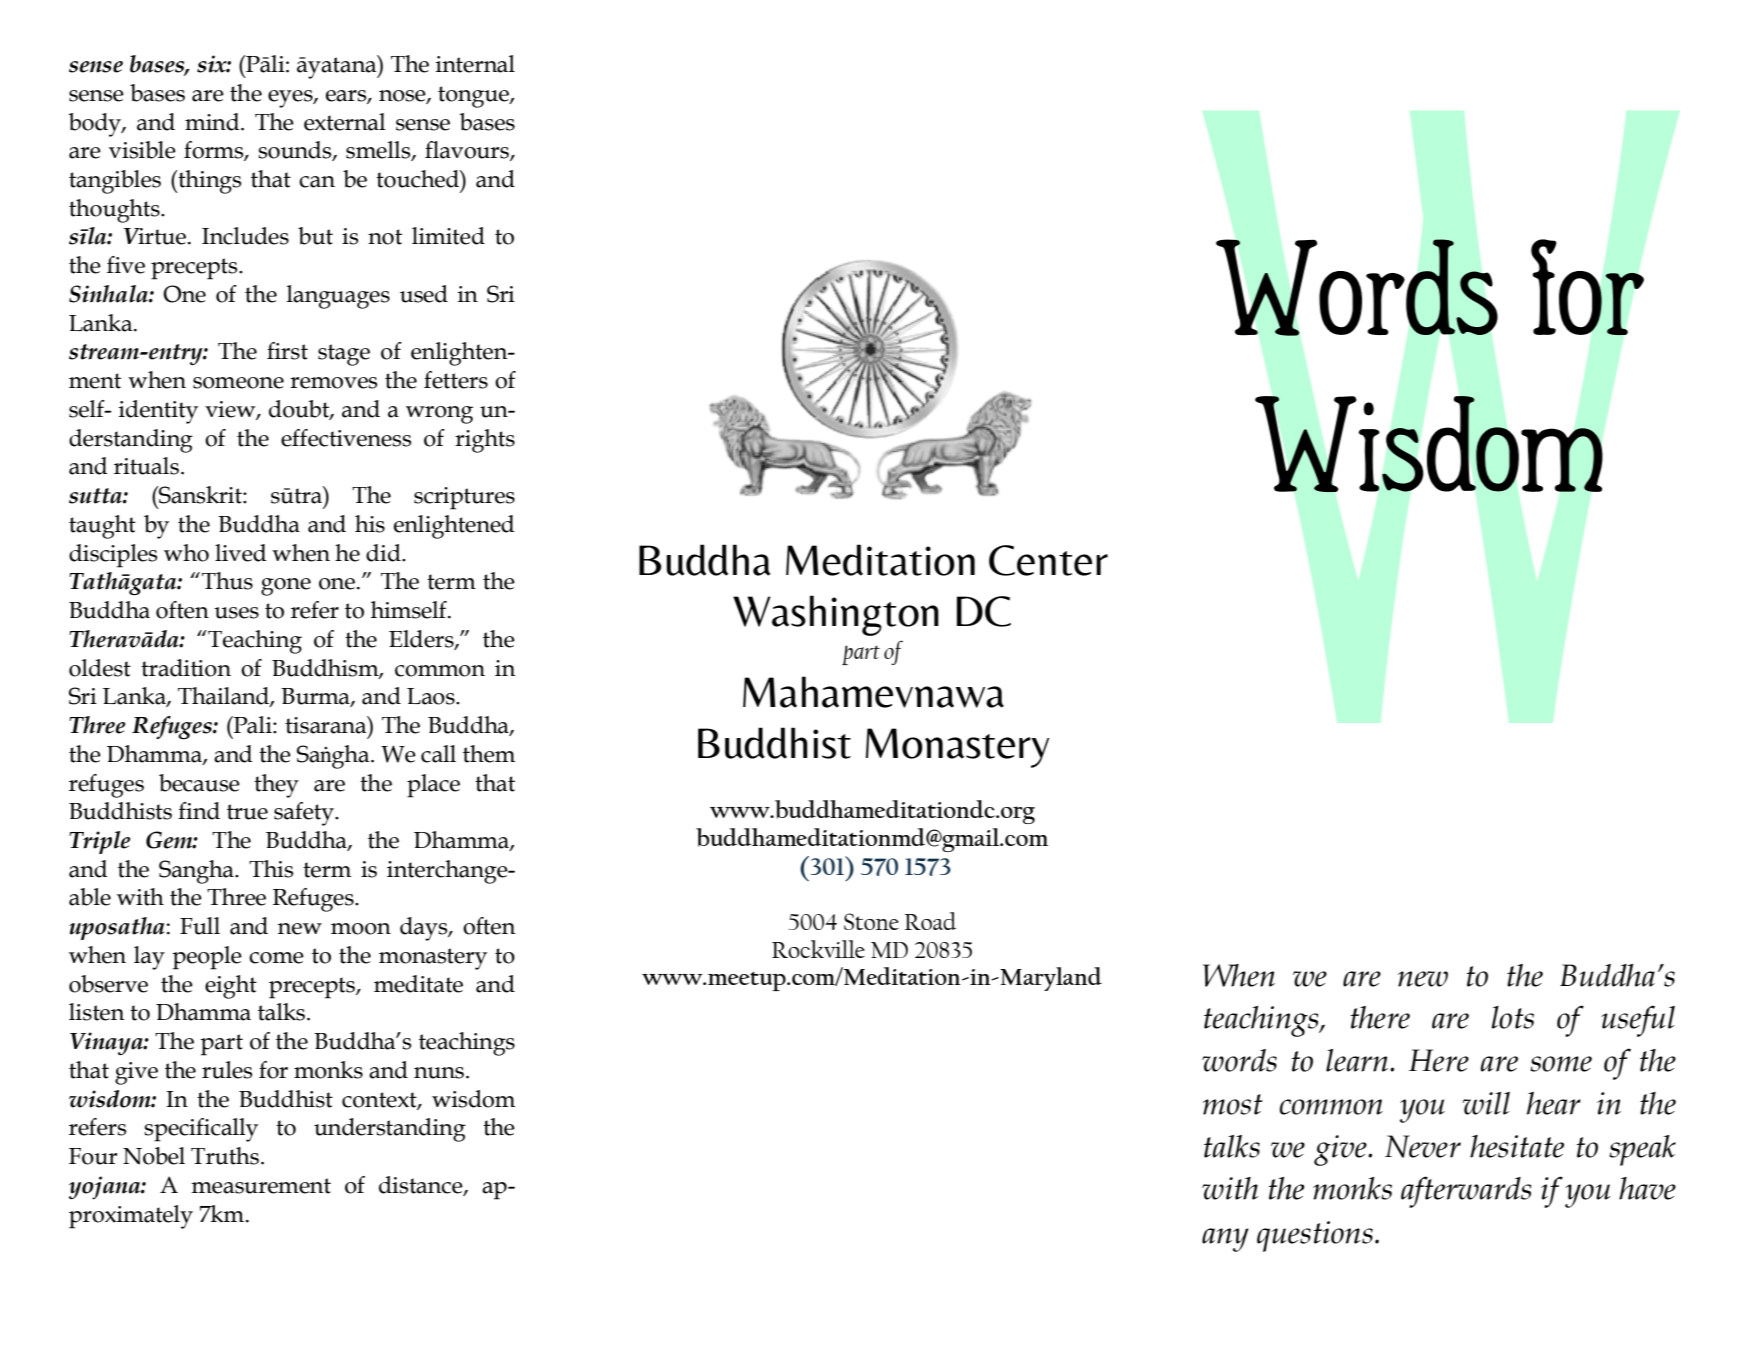 Image resolution: width=1744 pixels, height=1348 pixels. Describe the element at coordinates (432, 696) in the document. I see `Laos` at that location.
